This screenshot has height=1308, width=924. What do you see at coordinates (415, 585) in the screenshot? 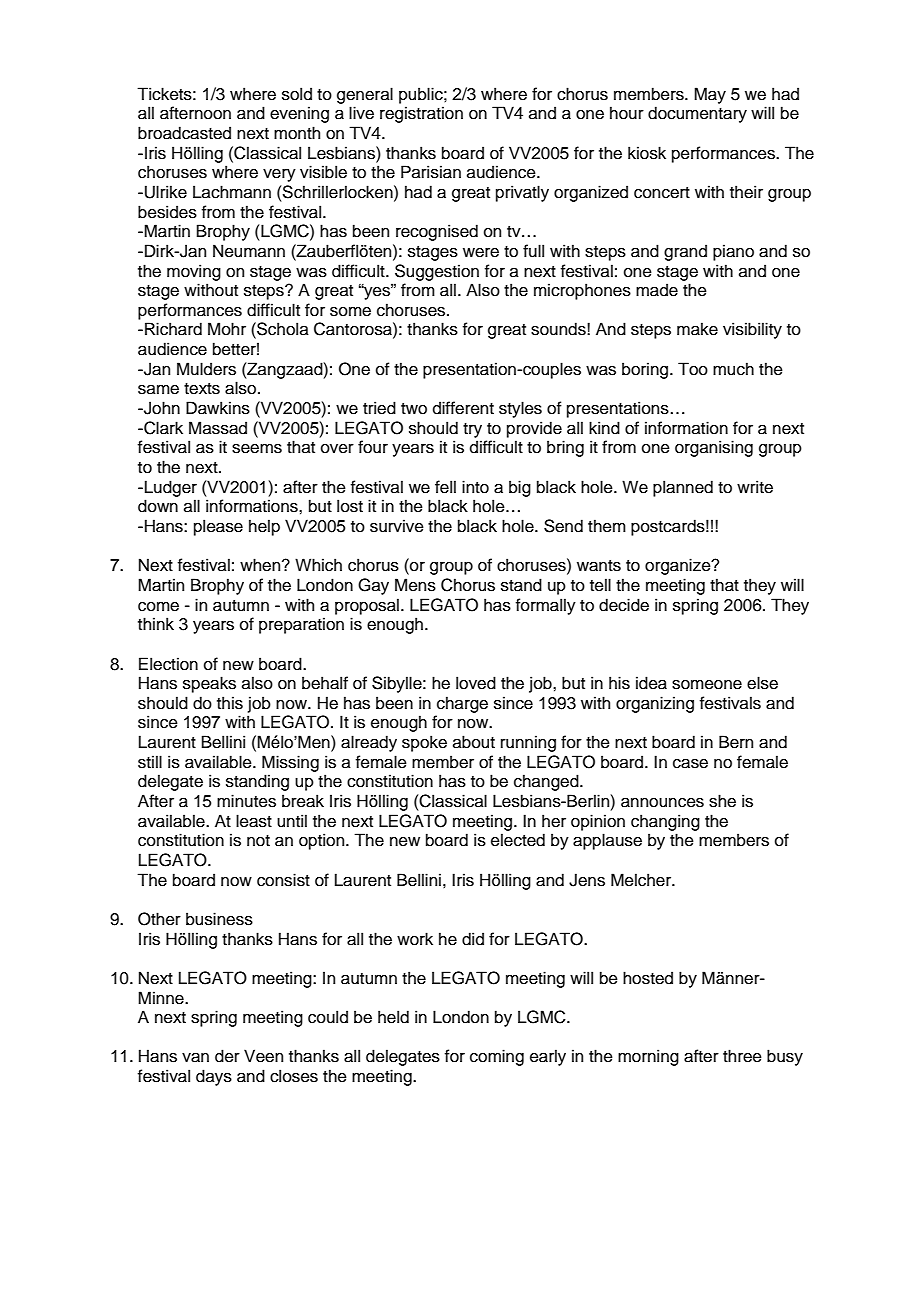
I see `Mens` at bounding box center [415, 585].
